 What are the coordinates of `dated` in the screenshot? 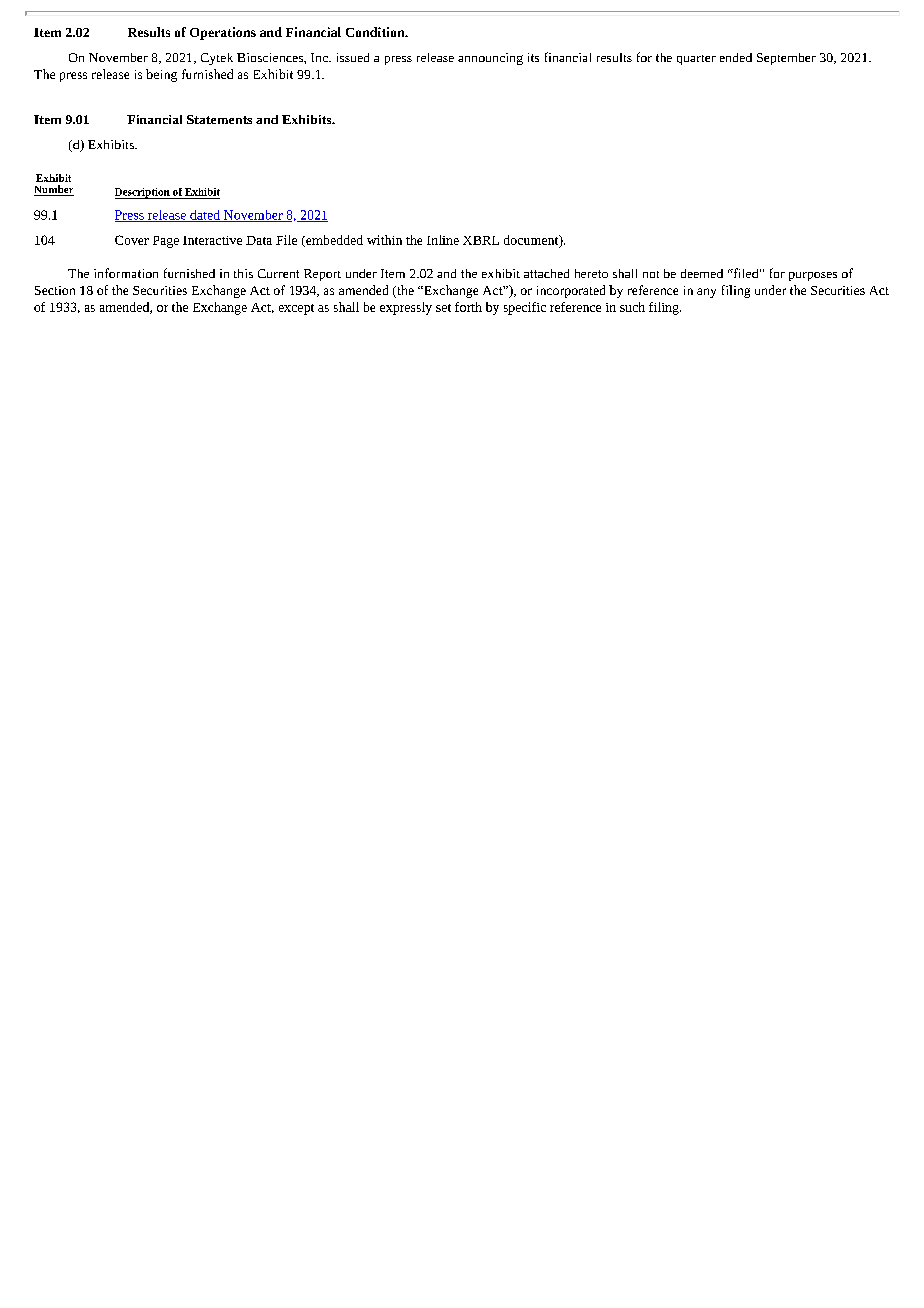 It's located at (205, 216).
